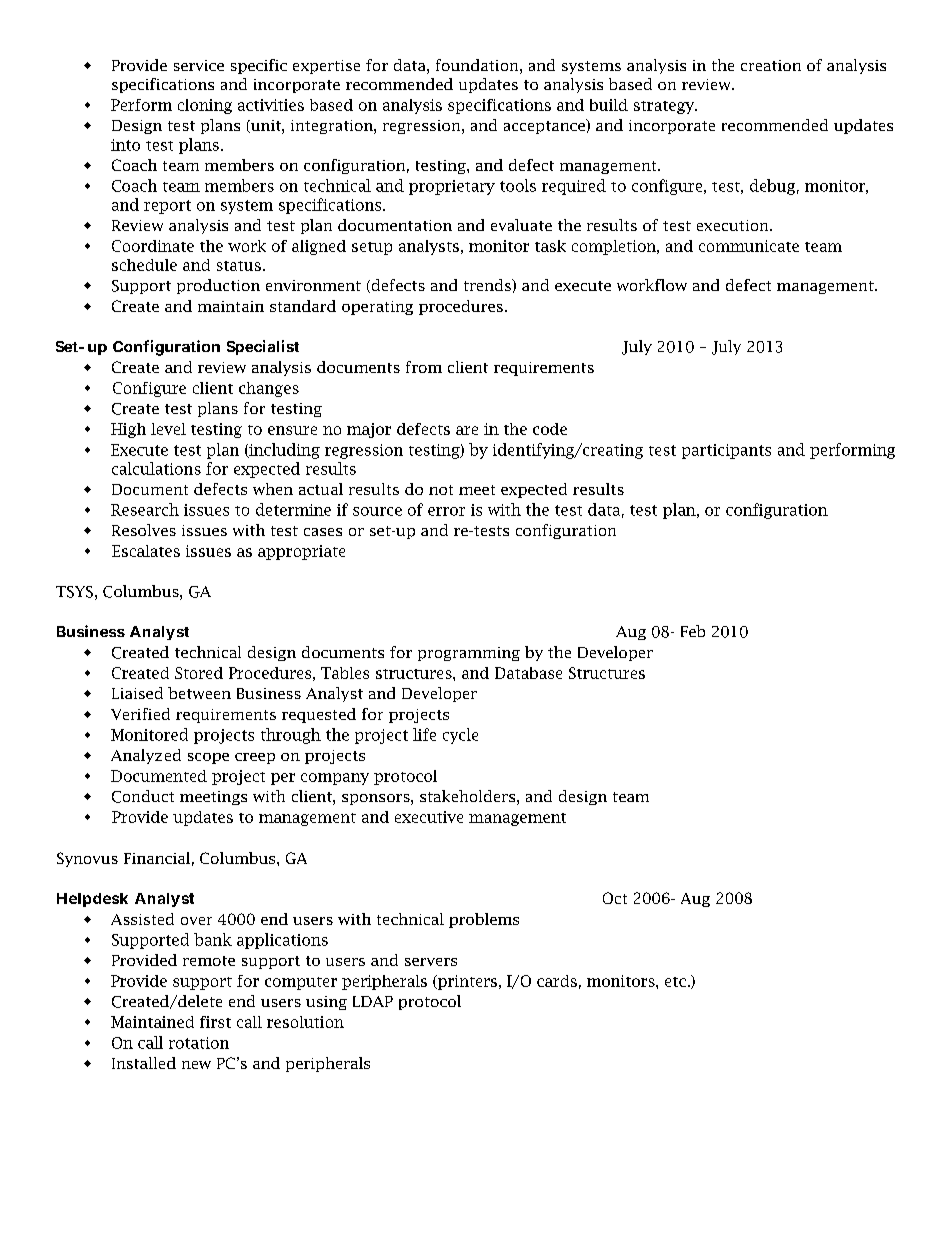 The height and width of the screenshot is (1233, 952). I want to click on participants, so click(726, 451).
